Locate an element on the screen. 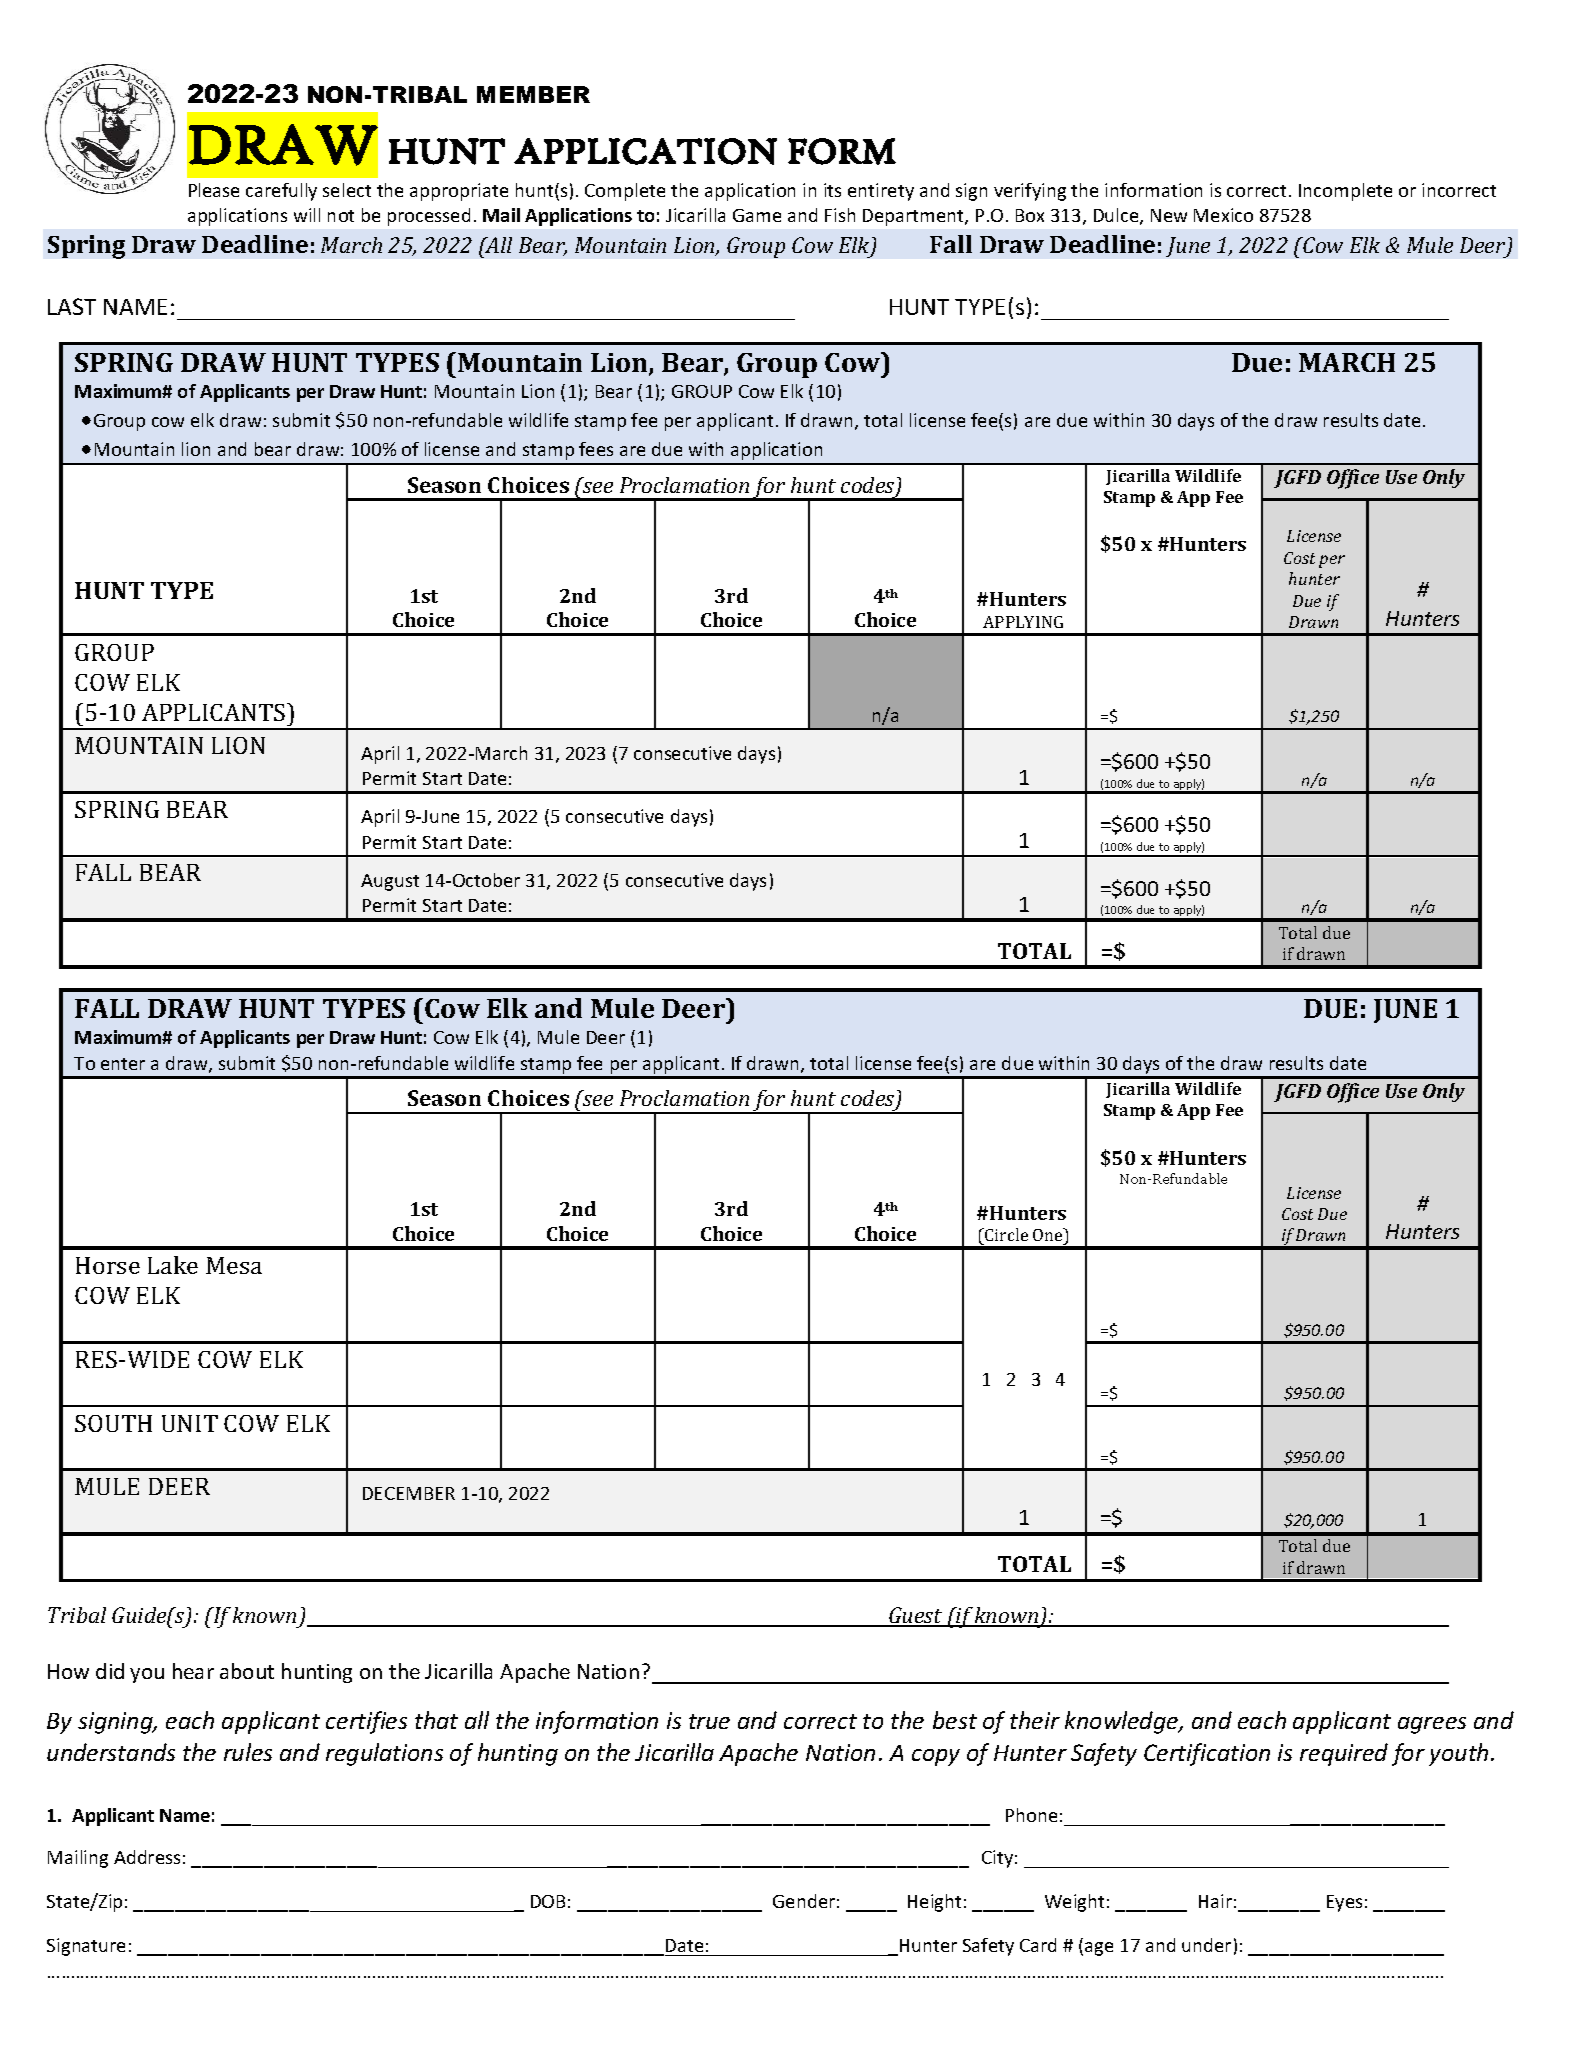 This screenshot has width=1589, height=2057. Address is located at coordinates (147, 1857).
